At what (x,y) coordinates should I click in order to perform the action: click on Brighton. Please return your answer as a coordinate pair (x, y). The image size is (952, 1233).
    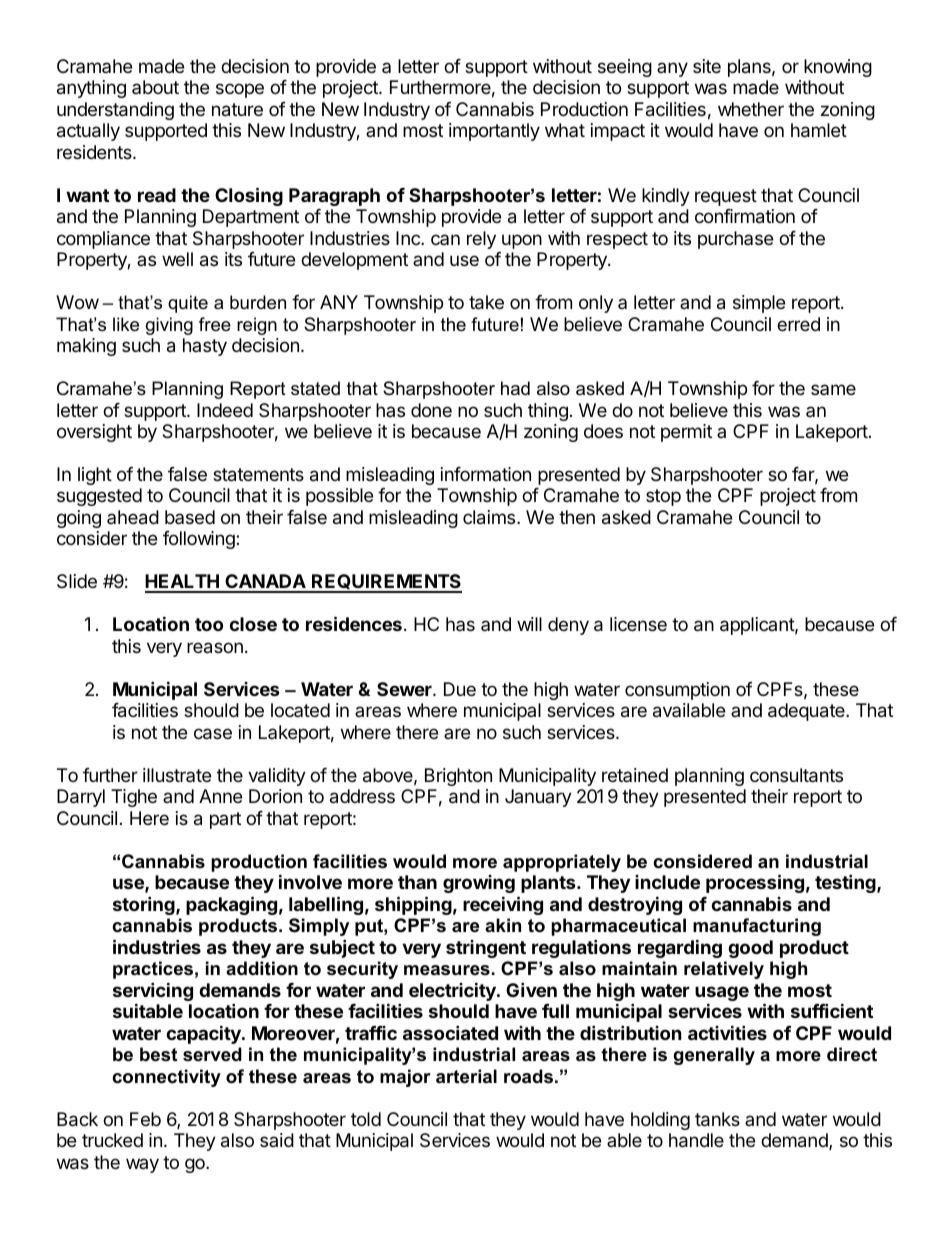
    Looking at the image, I should click on (458, 777).
